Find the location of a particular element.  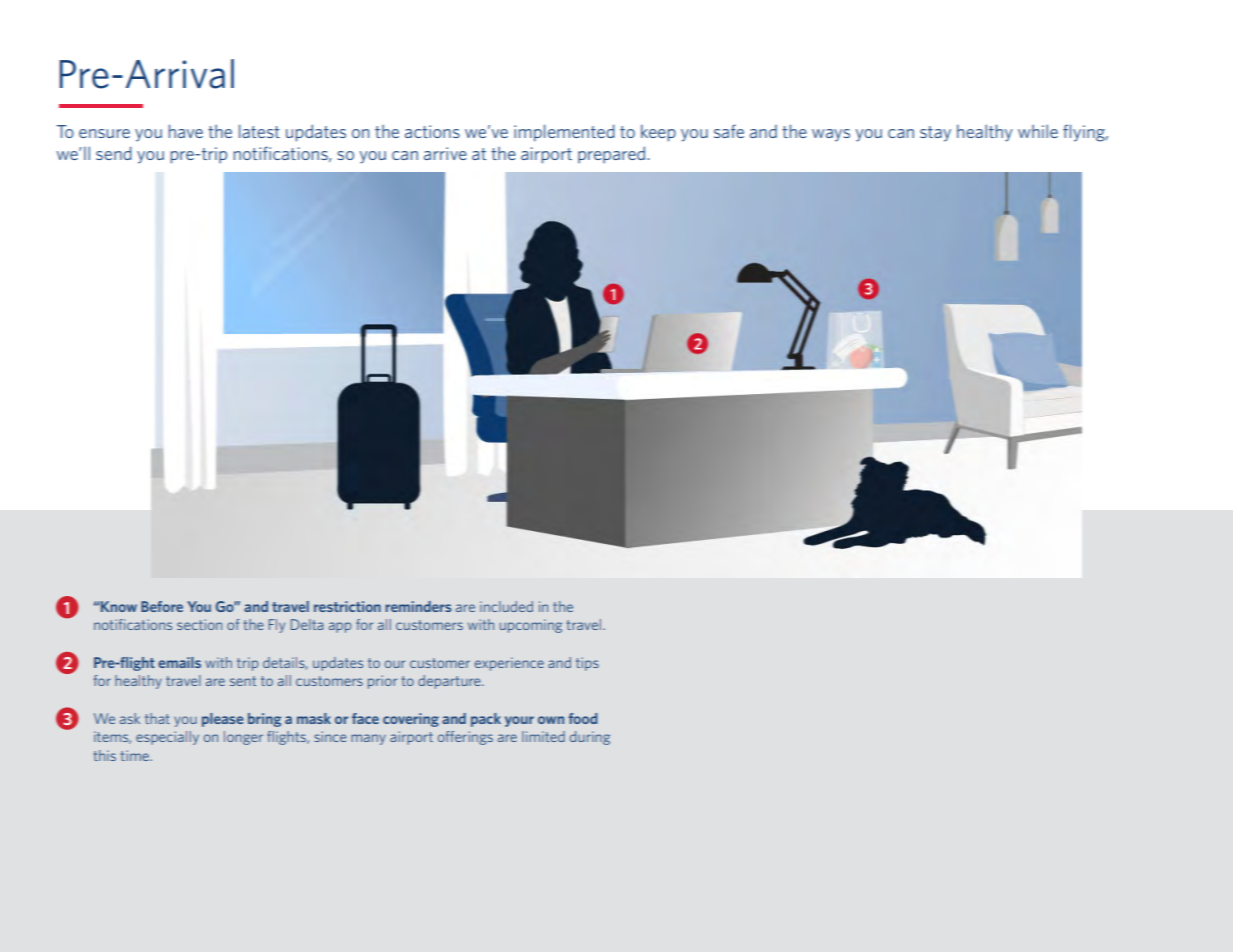

prepared is located at coordinates (611, 154).
